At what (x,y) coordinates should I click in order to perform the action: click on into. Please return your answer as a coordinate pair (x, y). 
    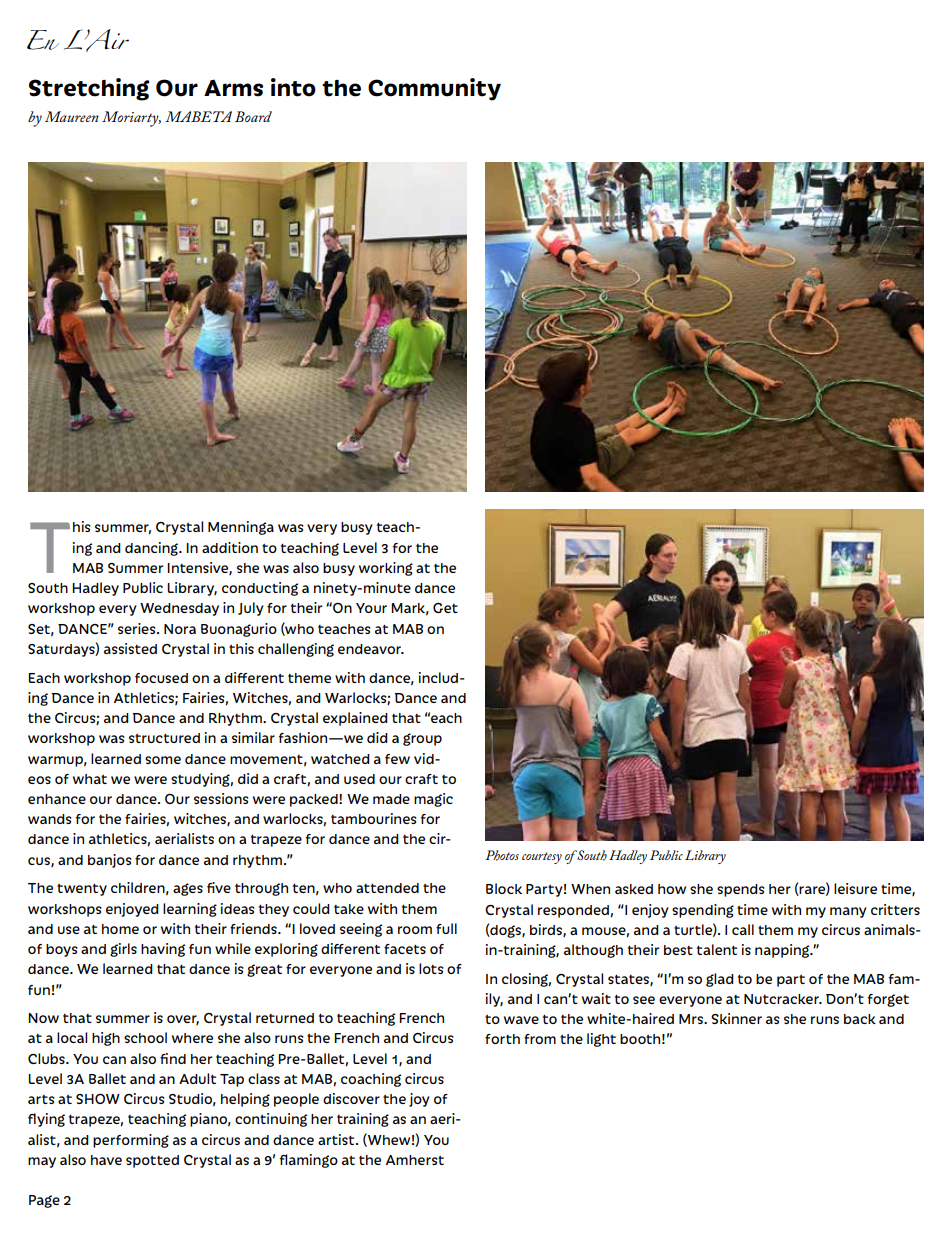
    Looking at the image, I should click on (293, 87).
